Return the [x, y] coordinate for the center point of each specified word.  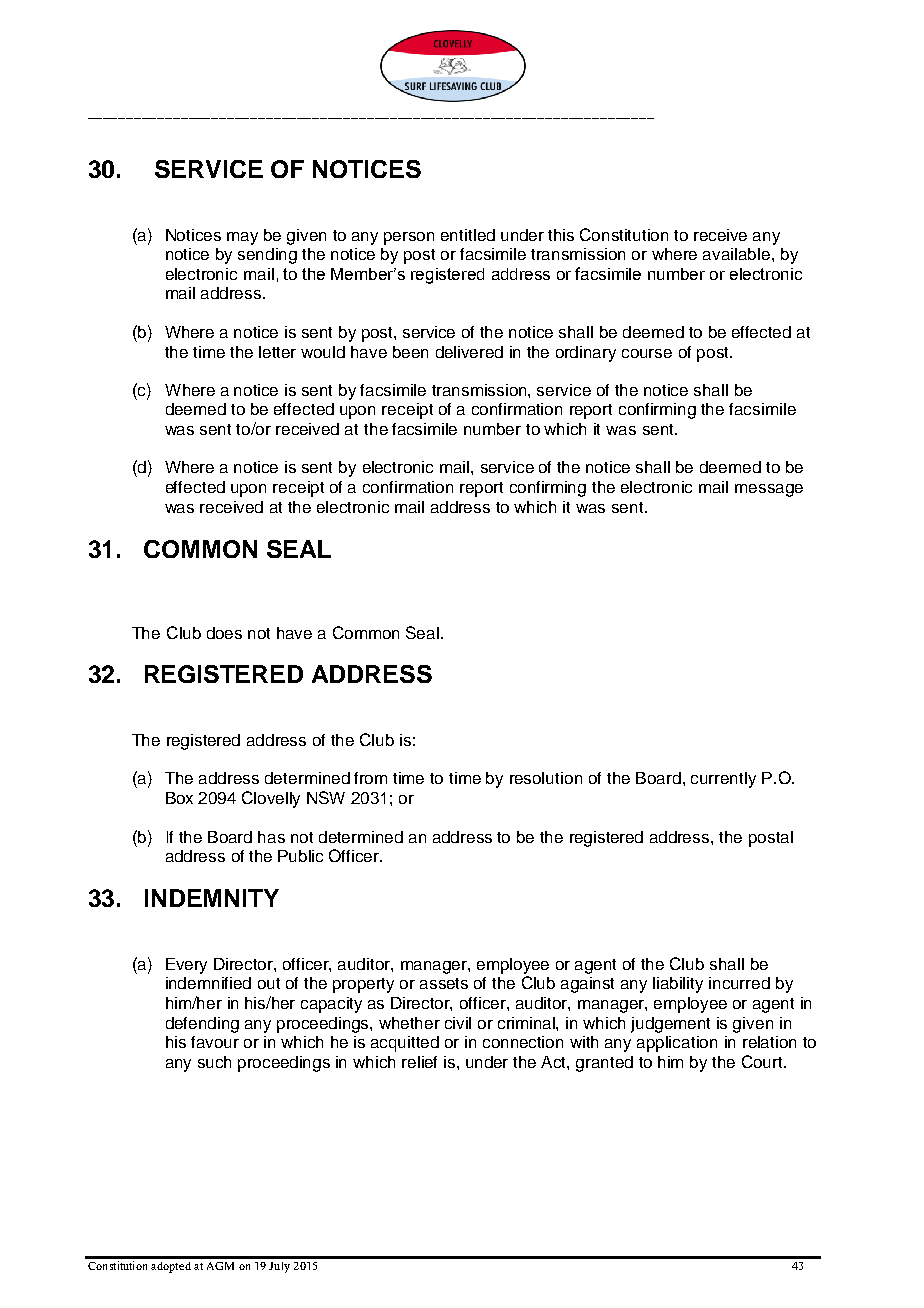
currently [723, 780]
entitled [468, 235]
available [738, 254]
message [769, 490]
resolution [546, 778]
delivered [469, 352]
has [271, 837]
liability [678, 985]
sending [267, 256]
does [224, 633]
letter [277, 352]
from [370, 778]
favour [215, 1042]
